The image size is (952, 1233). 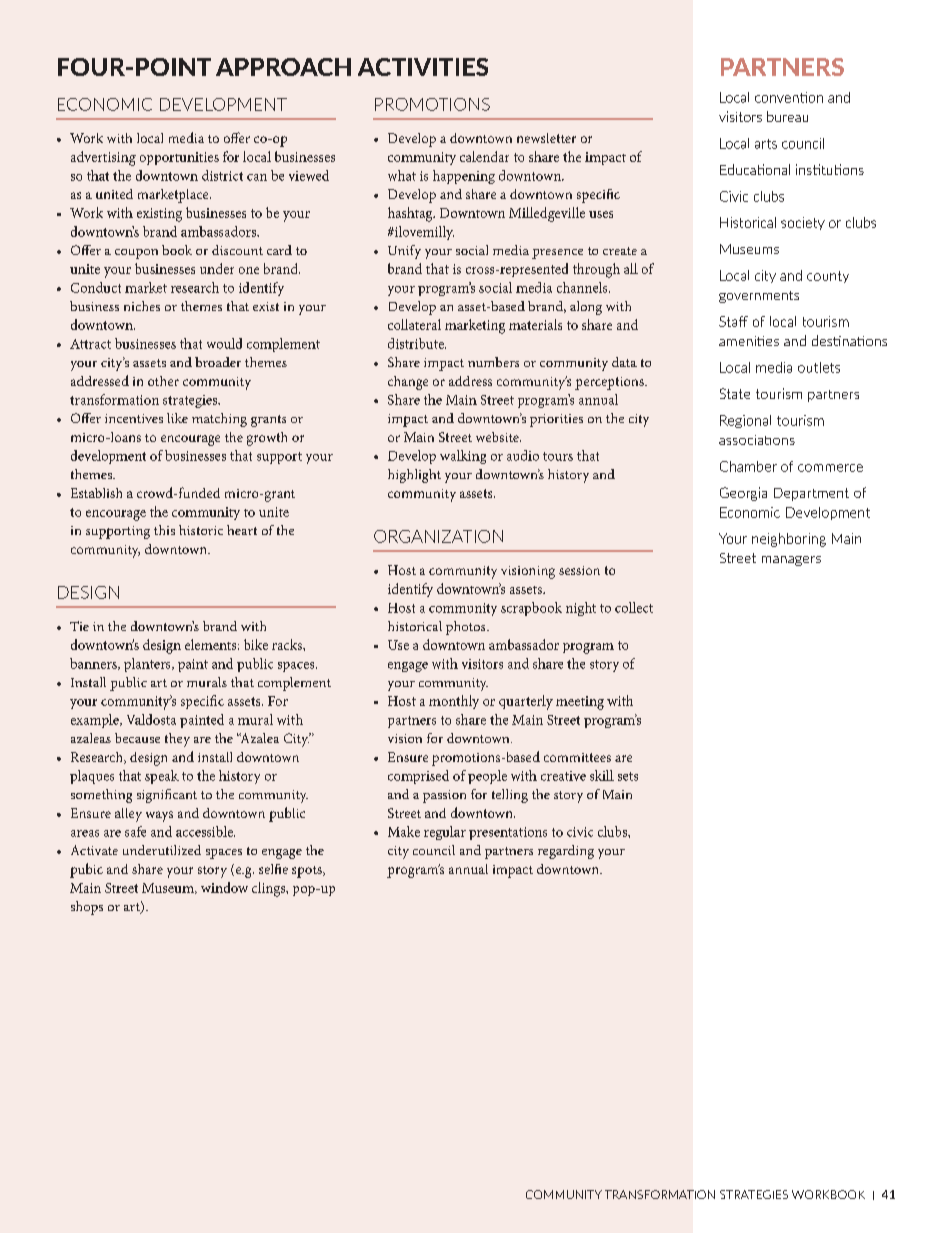 What do you see at coordinates (445, 833) in the image?
I see `regular` at bounding box center [445, 833].
